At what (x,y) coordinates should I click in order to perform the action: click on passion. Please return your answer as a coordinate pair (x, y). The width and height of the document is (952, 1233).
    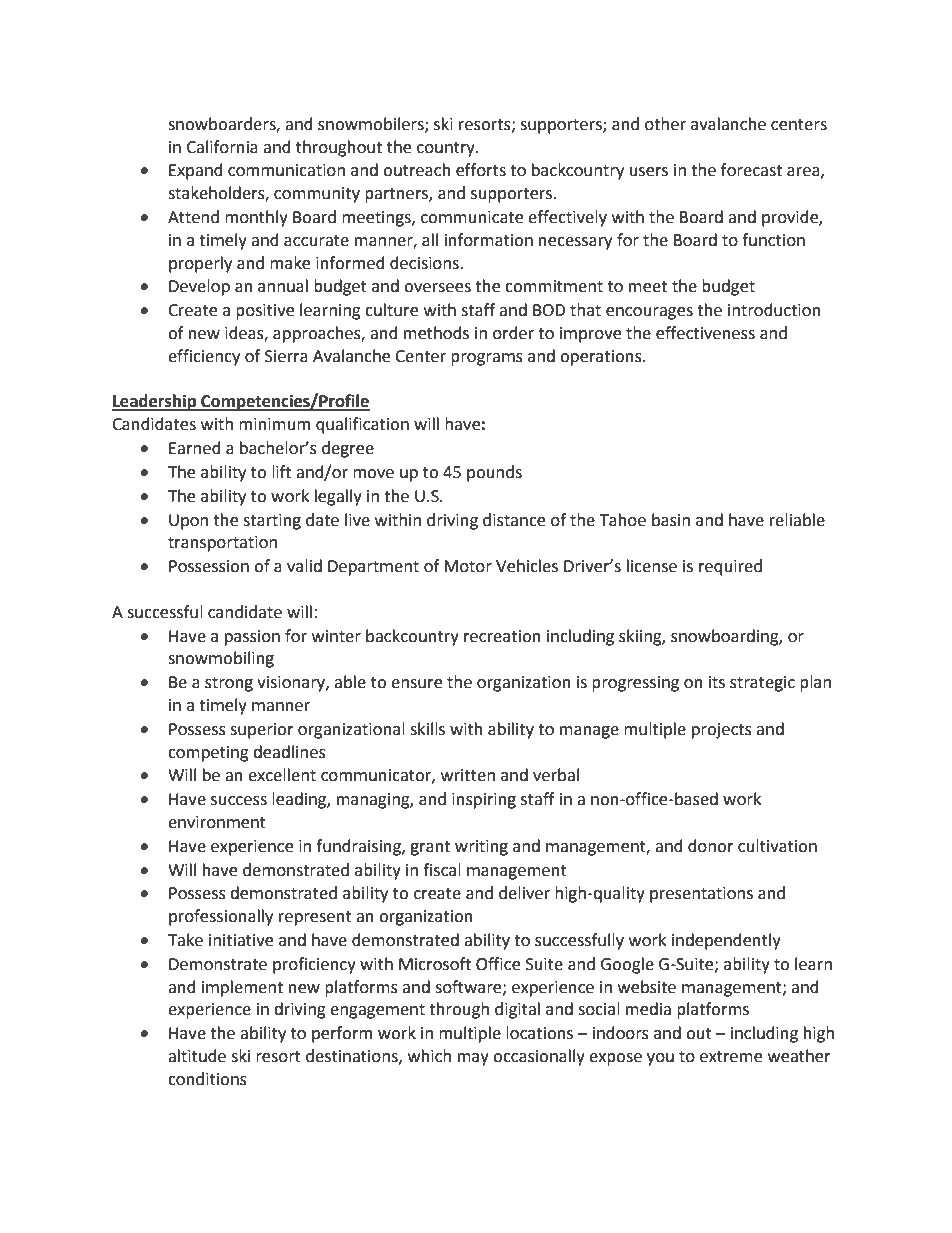
    Looking at the image, I should click on (252, 638).
